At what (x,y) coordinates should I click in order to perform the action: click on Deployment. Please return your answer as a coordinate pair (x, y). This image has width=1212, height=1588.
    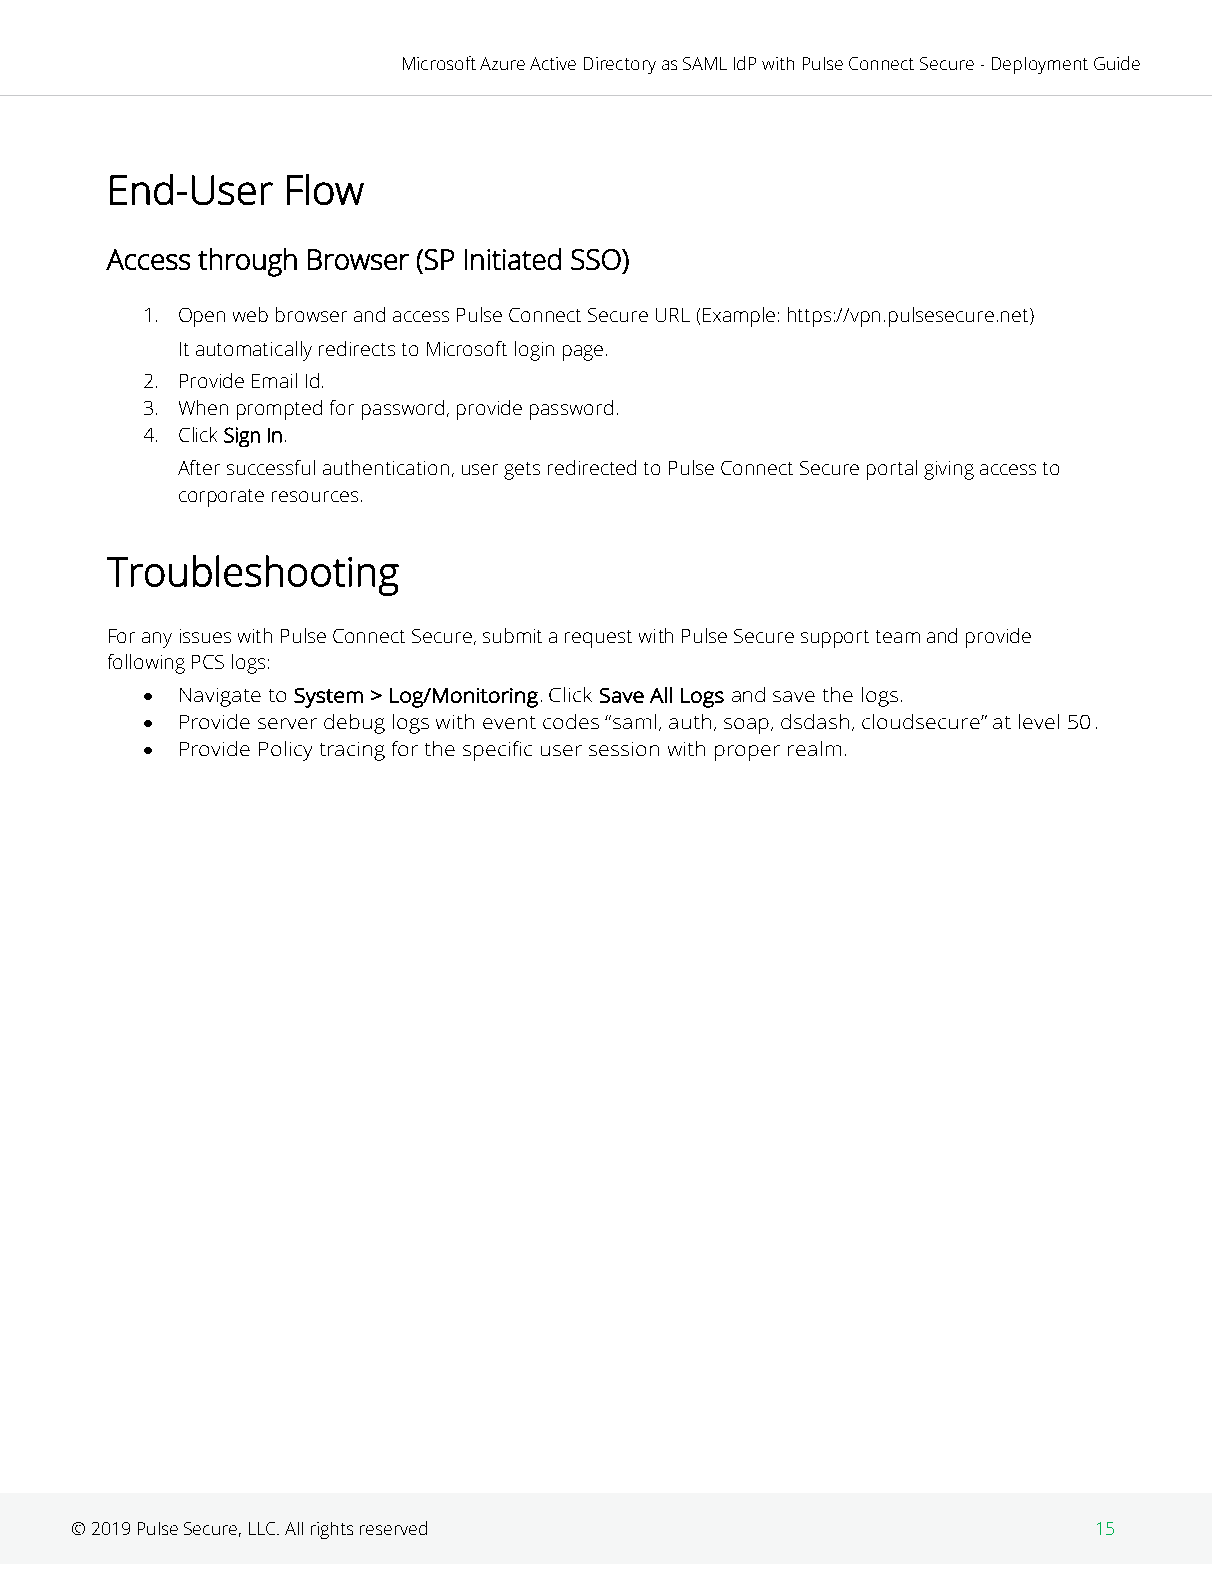
    Looking at the image, I should click on (1040, 65).
